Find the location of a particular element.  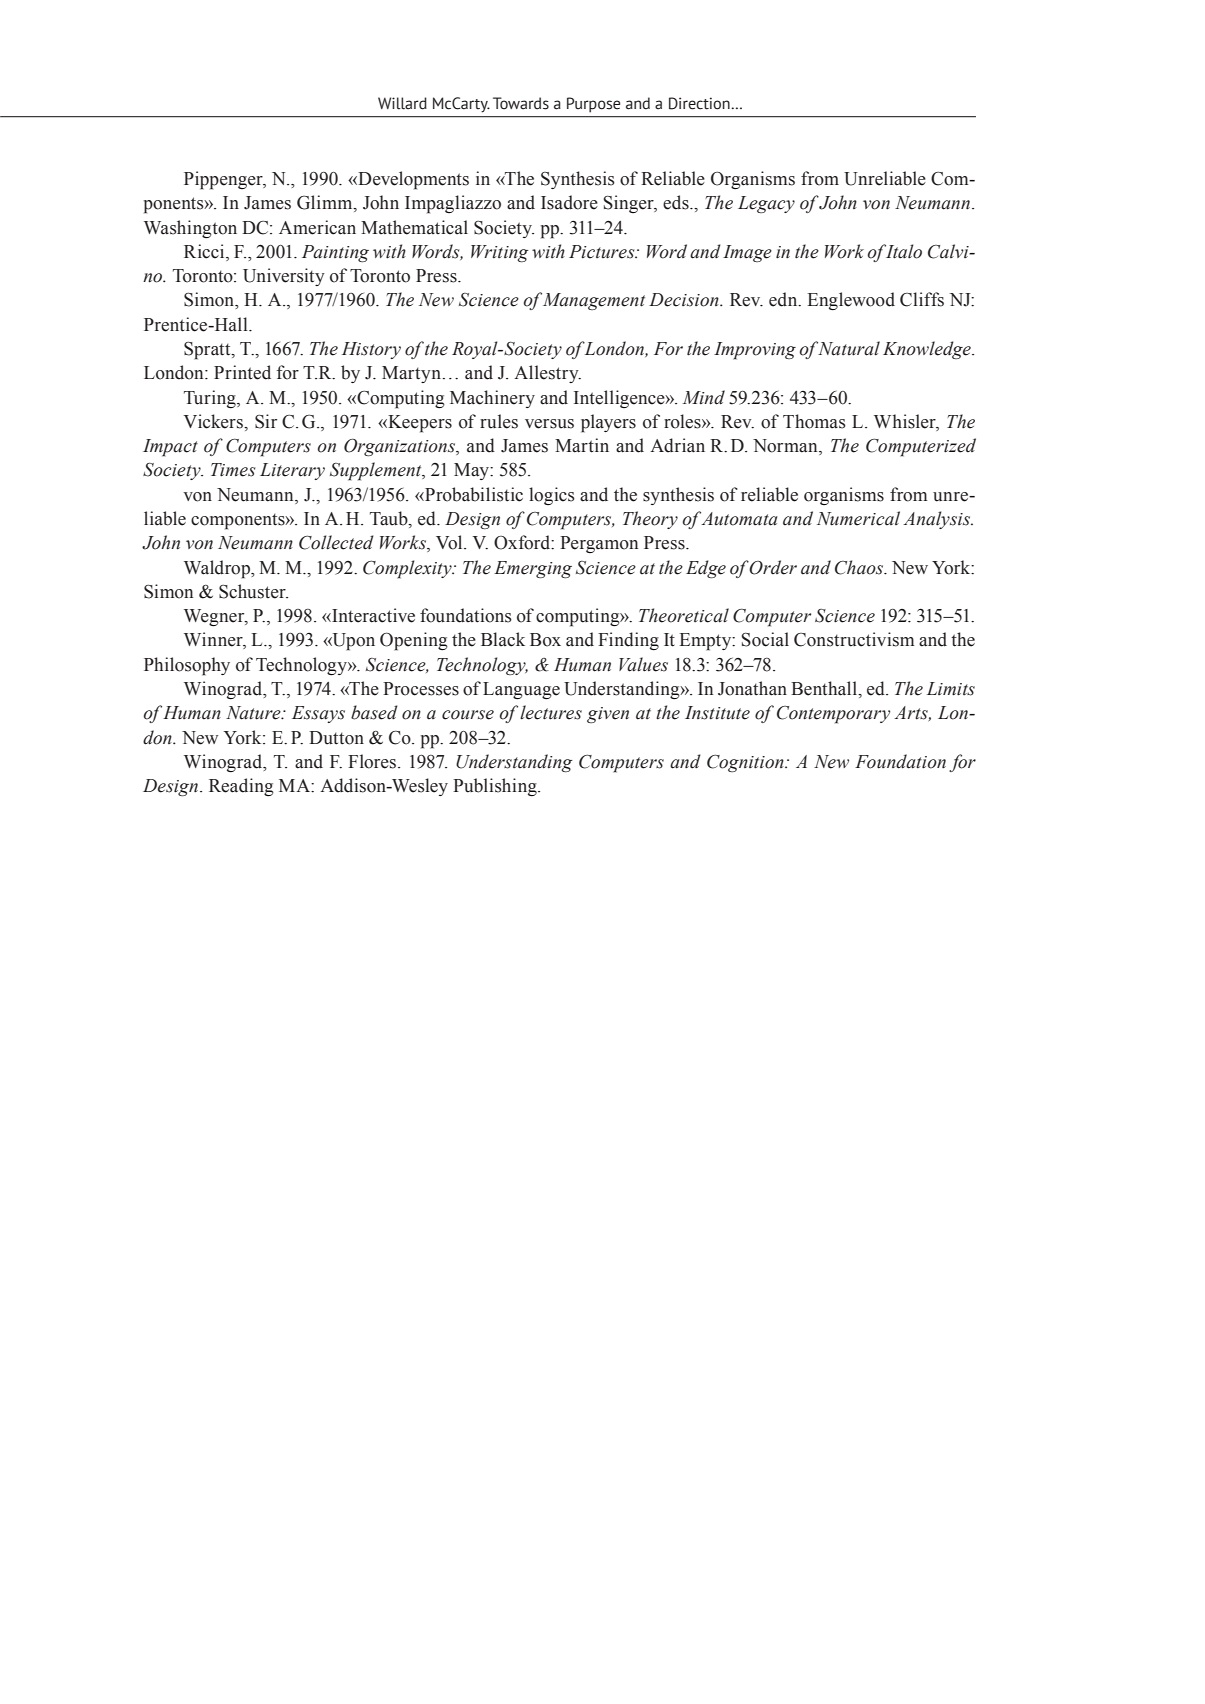

Martin is located at coordinates (582, 445).
